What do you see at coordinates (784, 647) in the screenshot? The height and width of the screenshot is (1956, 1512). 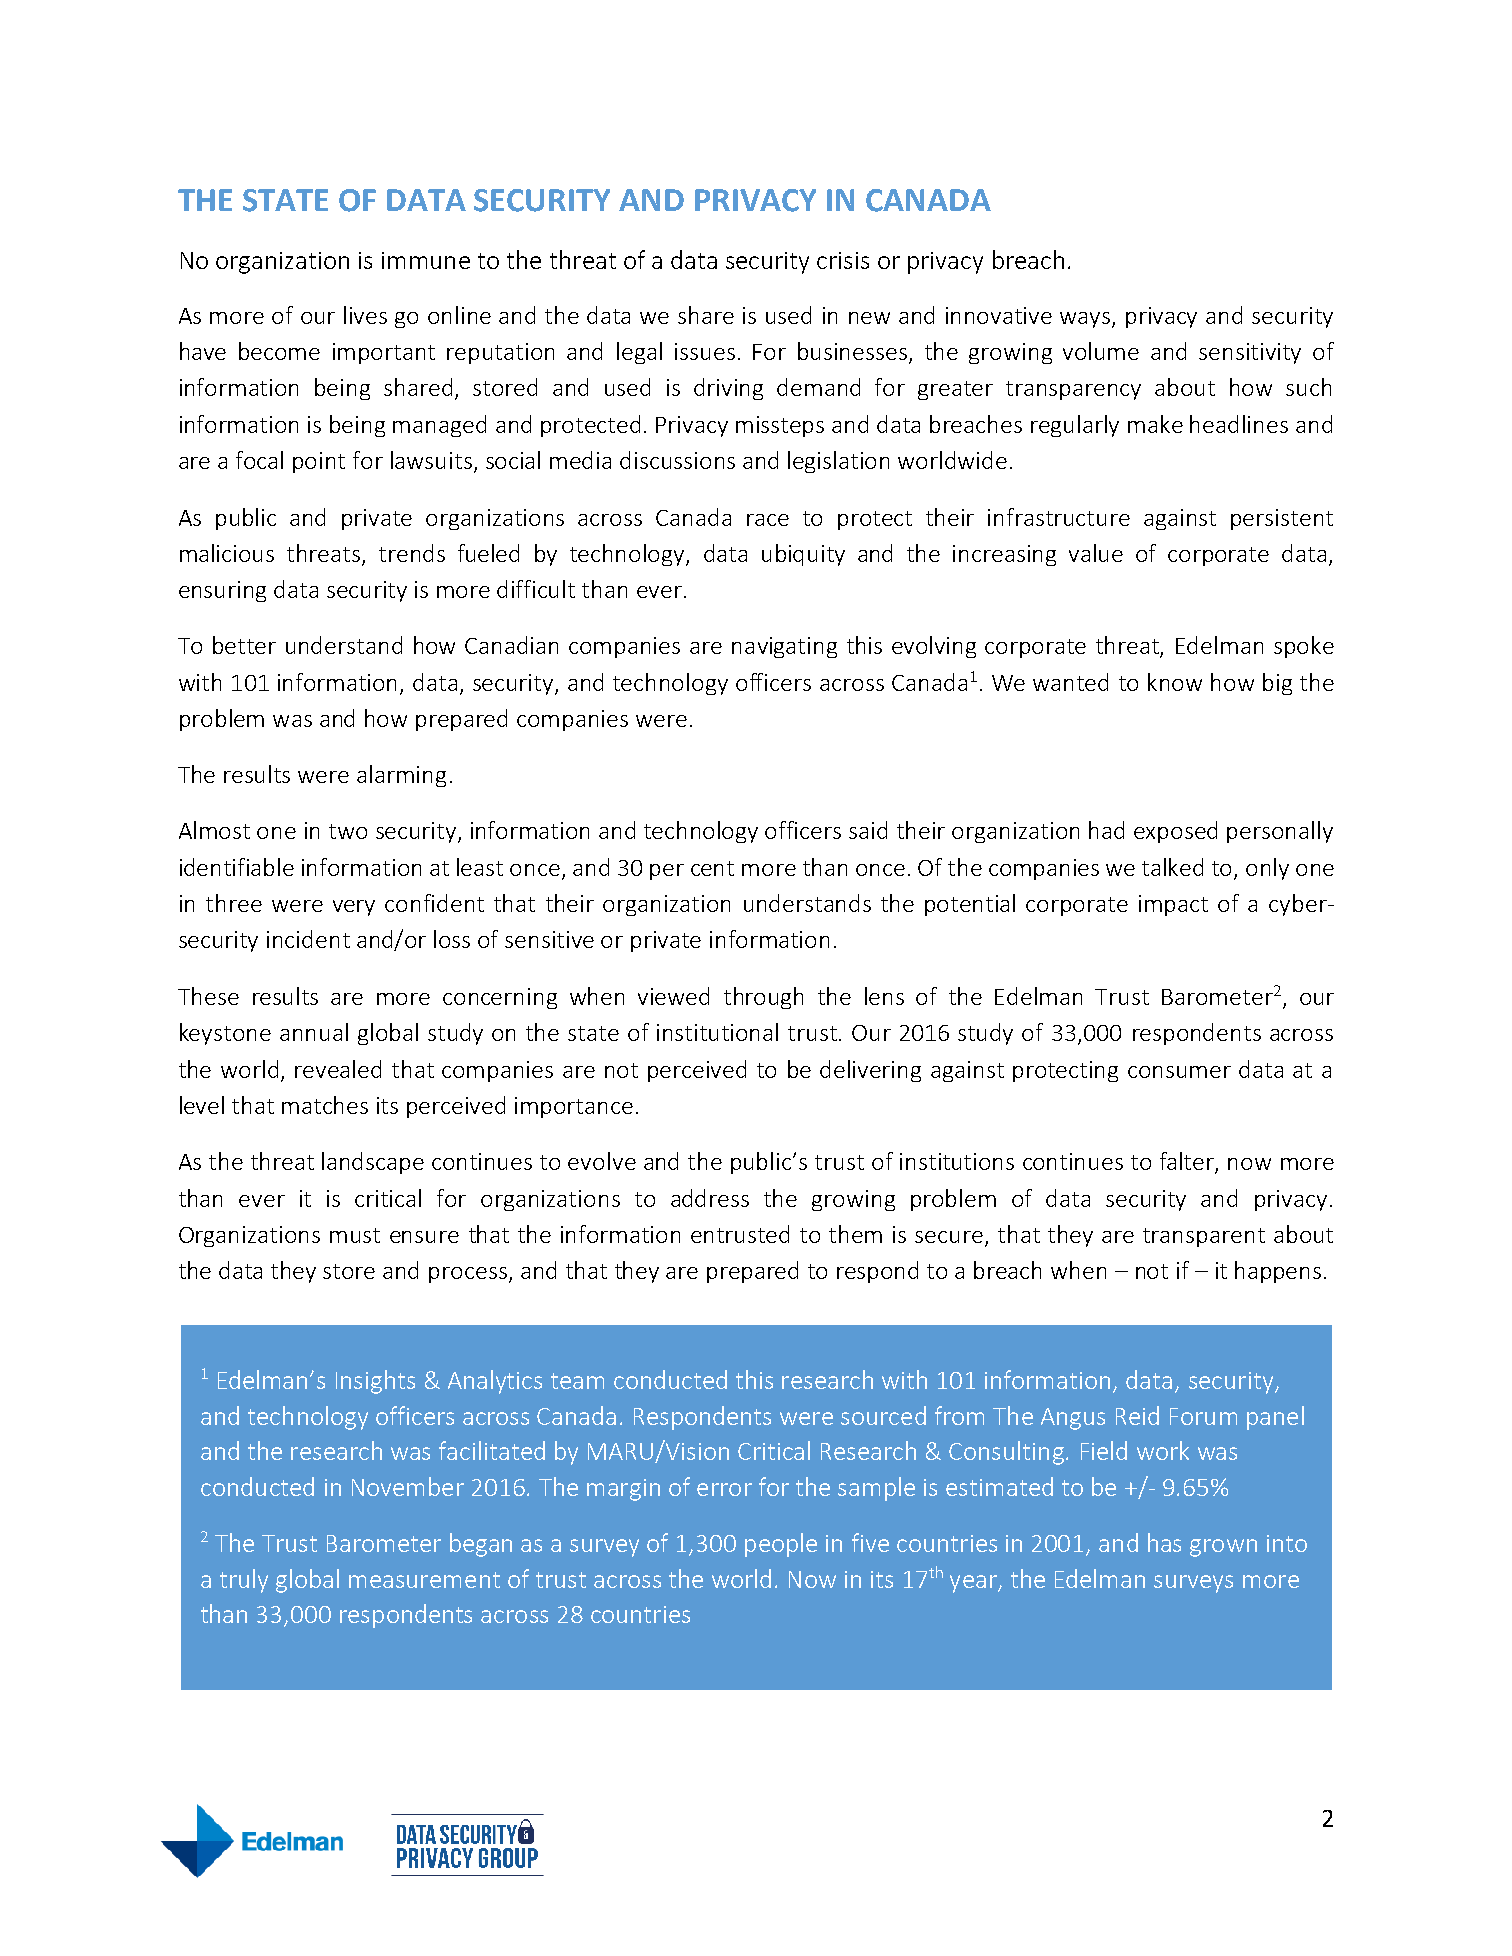 I see `navigating` at bounding box center [784, 647].
